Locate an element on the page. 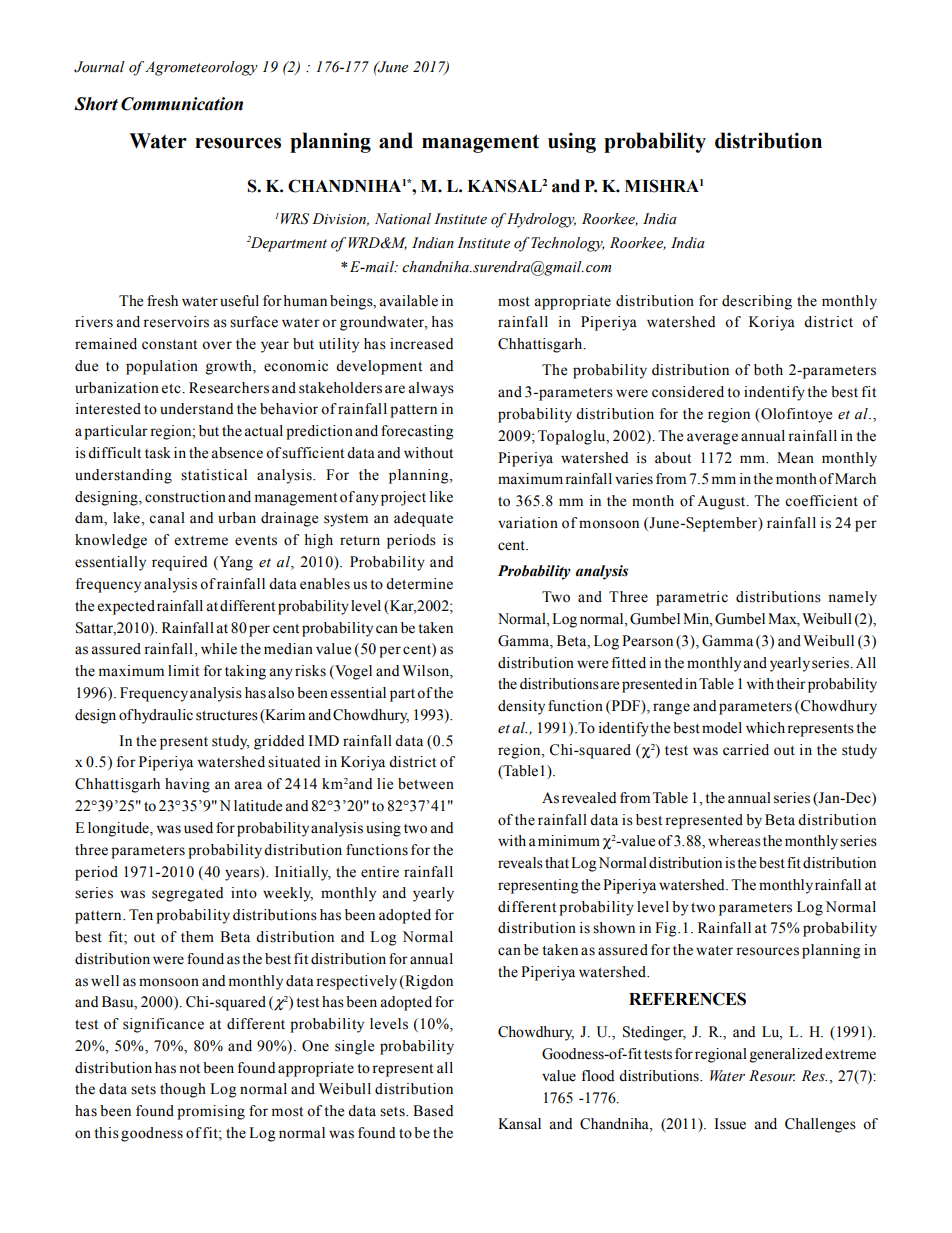 The image size is (952, 1233). forecasting is located at coordinates (417, 432).
